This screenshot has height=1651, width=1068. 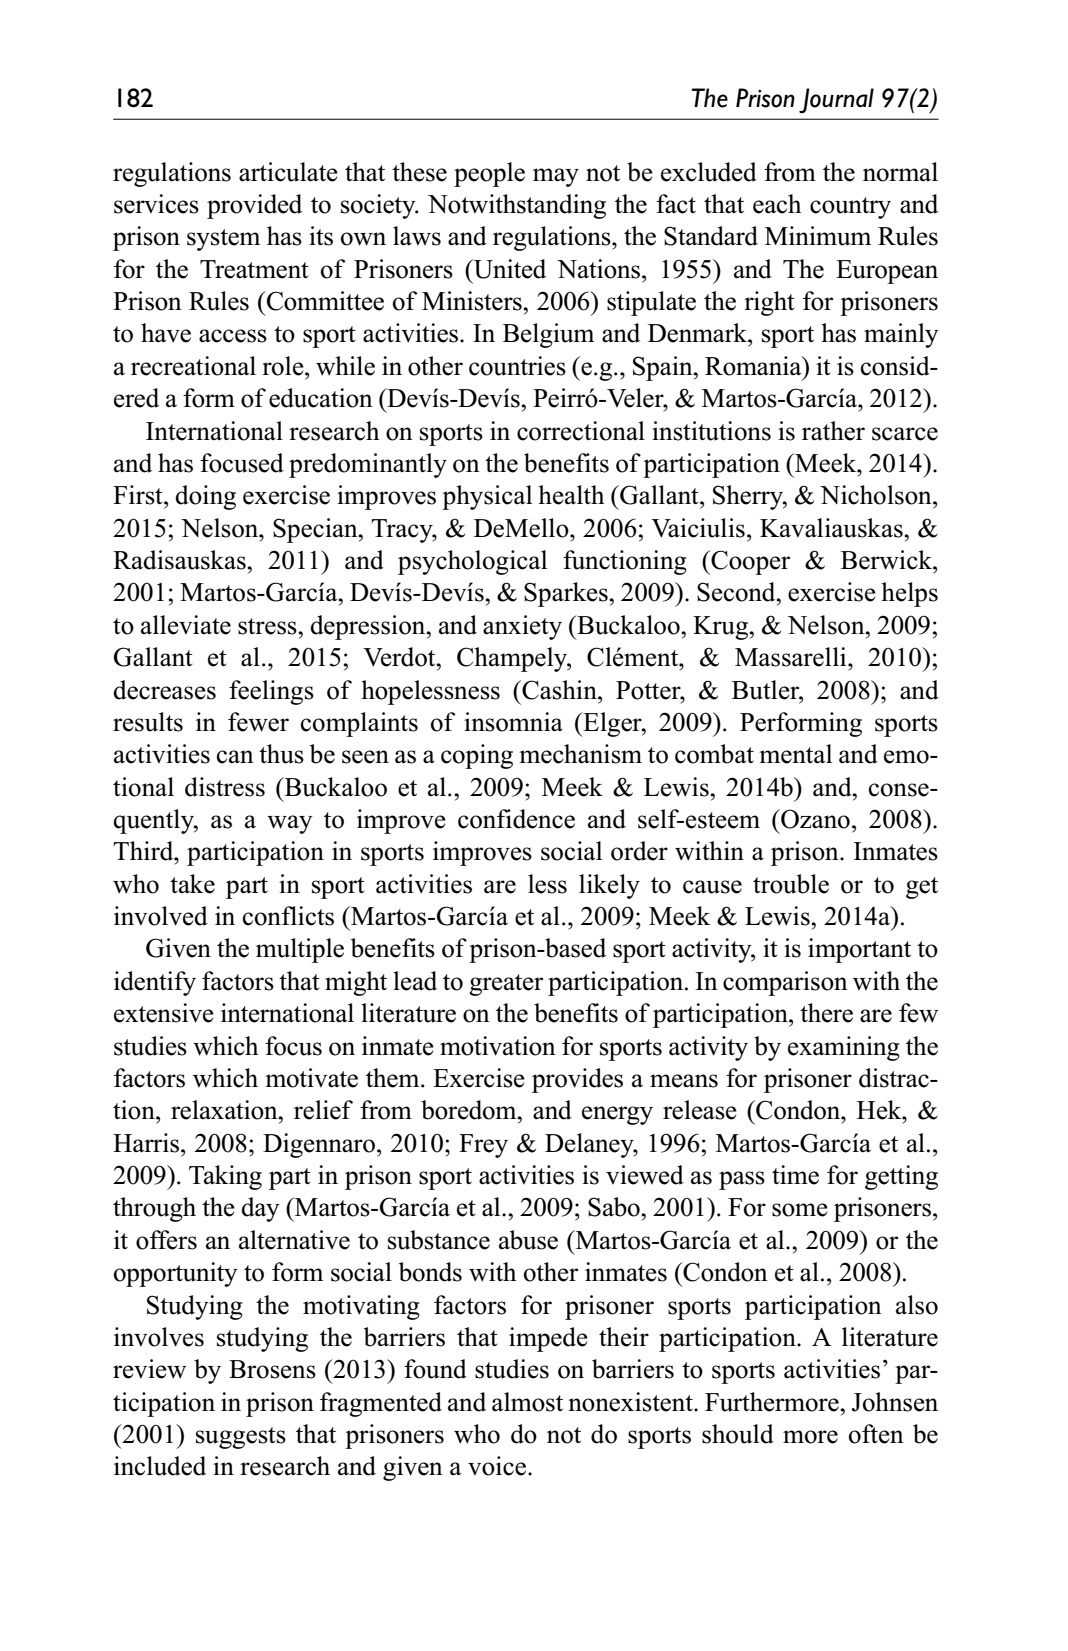 I want to click on examining, so click(x=844, y=1048).
